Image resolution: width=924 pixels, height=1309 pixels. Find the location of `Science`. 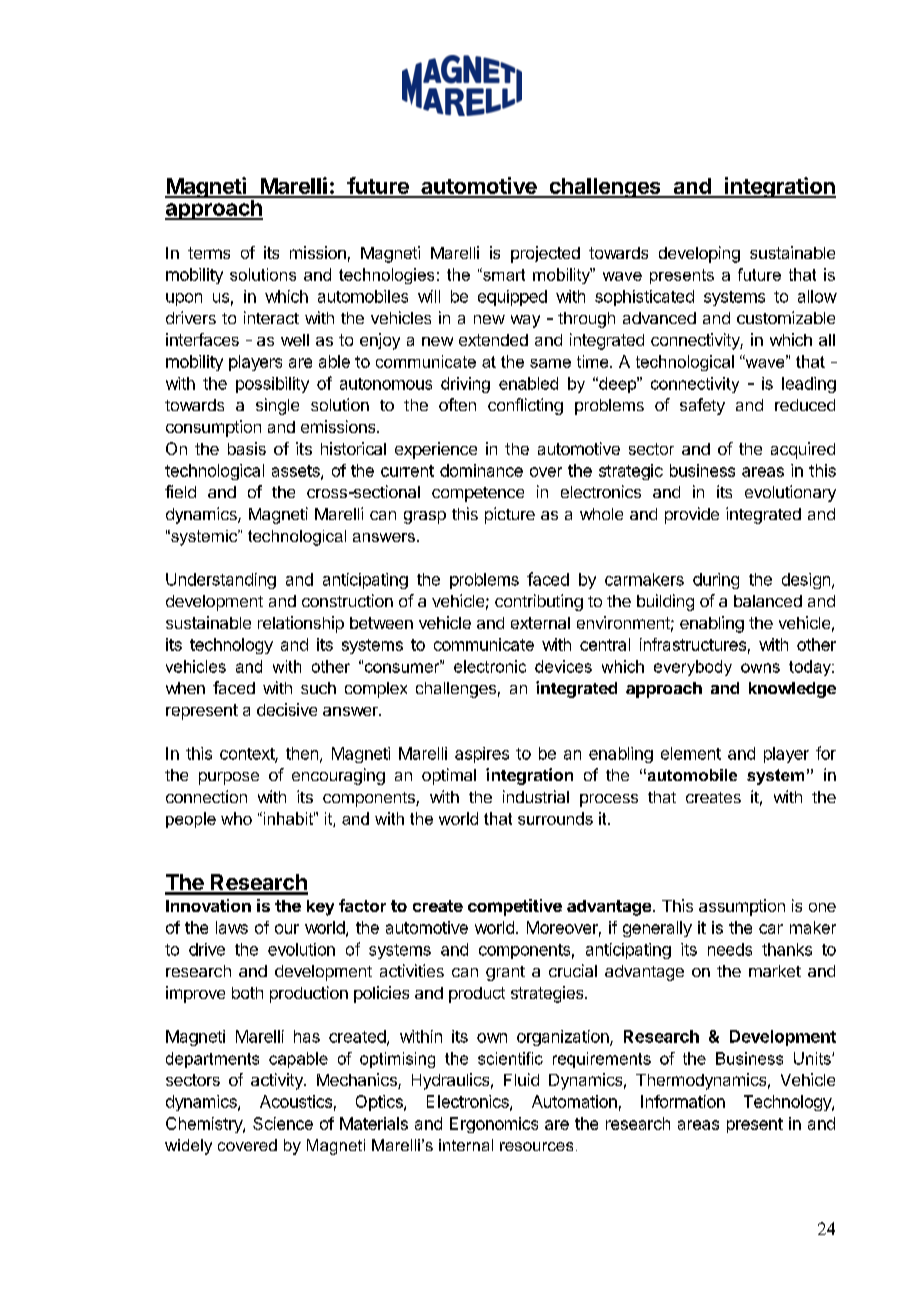

Science is located at coordinates (283, 1123).
